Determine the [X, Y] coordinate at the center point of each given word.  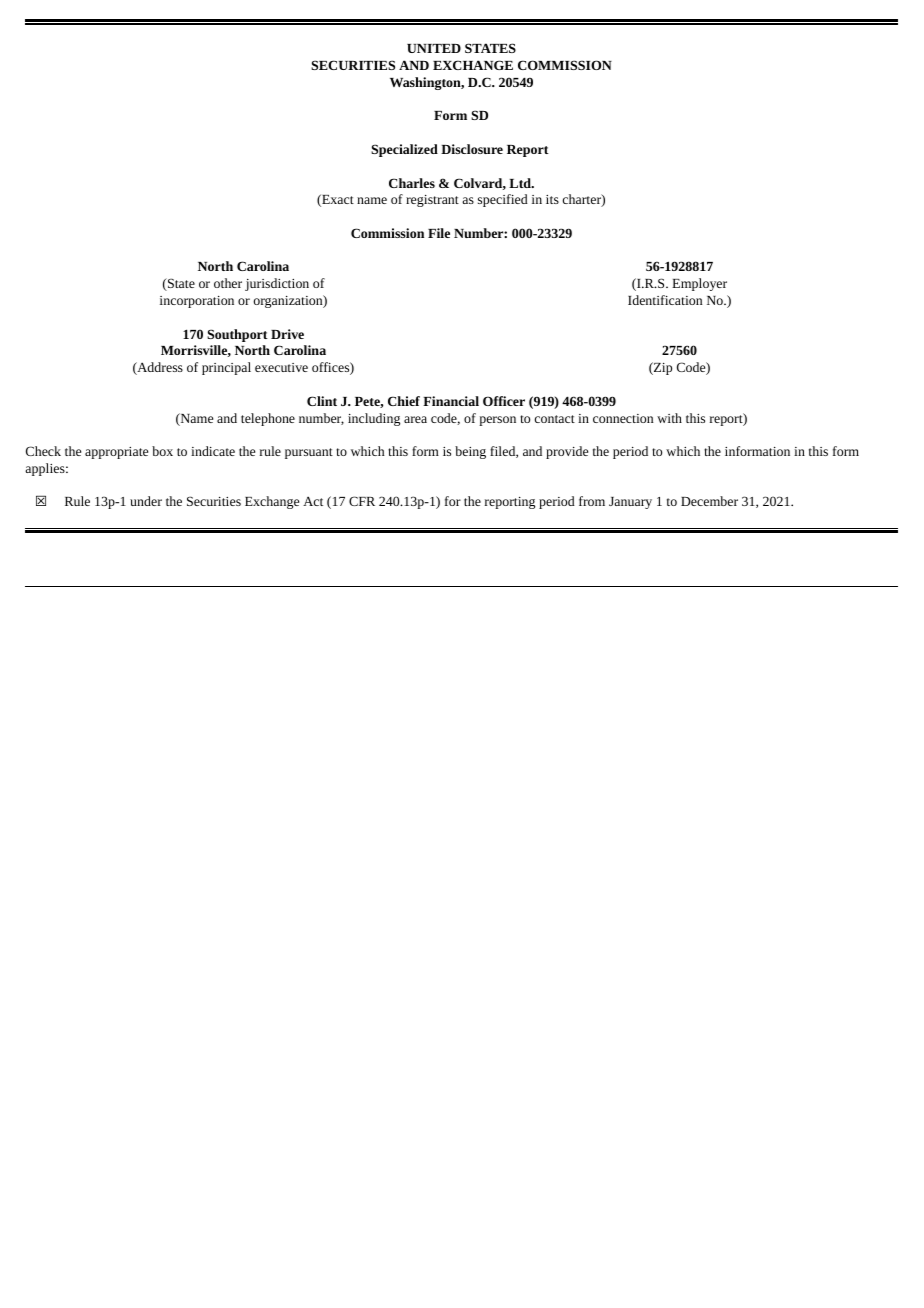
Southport [237, 335]
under [146, 501]
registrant [432, 201]
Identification [665, 300]
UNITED [434, 48]
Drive [287, 334]
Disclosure [472, 149]
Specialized [404, 150]
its [552, 199]
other [228, 283]
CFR [362, 501]
